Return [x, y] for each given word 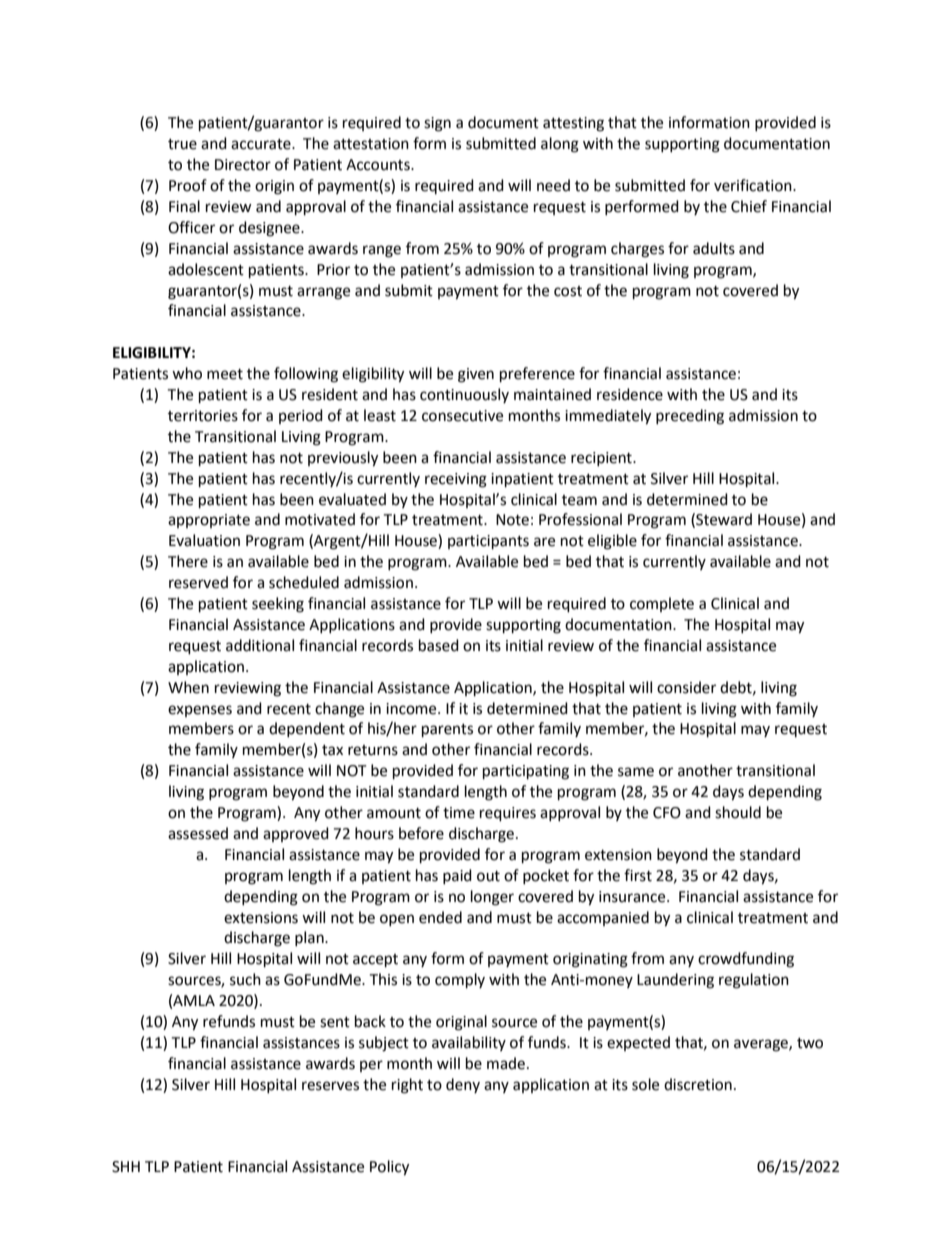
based [439, 645]
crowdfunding [746, 960]
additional [260, 645]
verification [754, 185]
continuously [464, 395]
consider [686, 687]
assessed [198, 833]
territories [203, 416]
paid [457, 876]
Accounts [379, 165]
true [182, 144]
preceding [690, 417]
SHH [126, 1167]
